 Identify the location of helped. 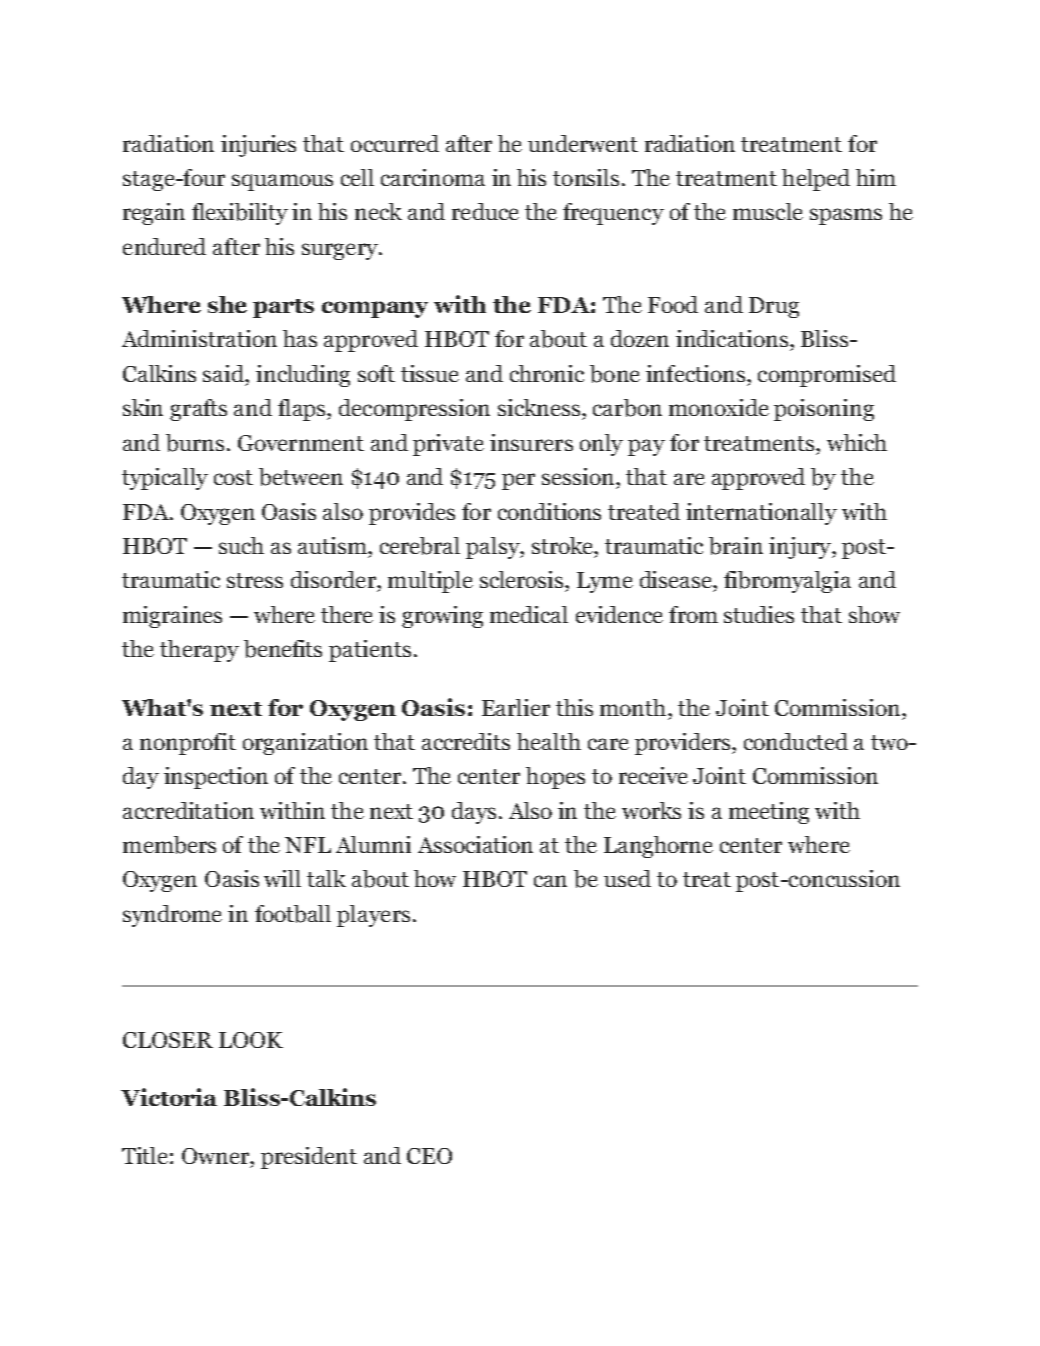
(816, 180).
